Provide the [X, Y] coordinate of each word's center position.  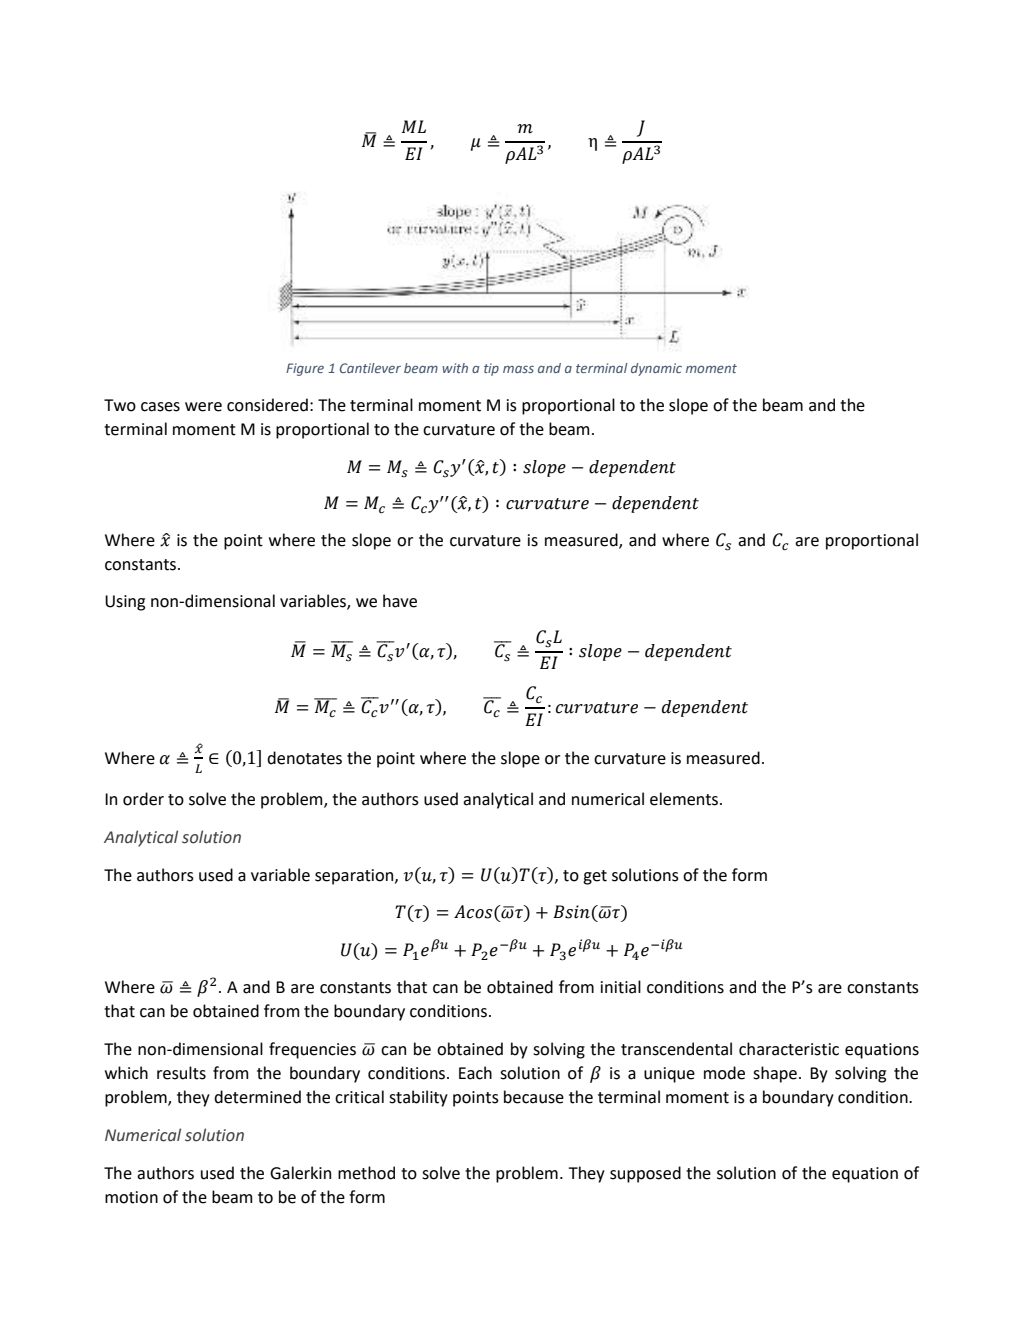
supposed [645, 1174]
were [203, 407]
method [366, 1173]
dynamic [656, 369]
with [455, 368]
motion [131, 1197]
